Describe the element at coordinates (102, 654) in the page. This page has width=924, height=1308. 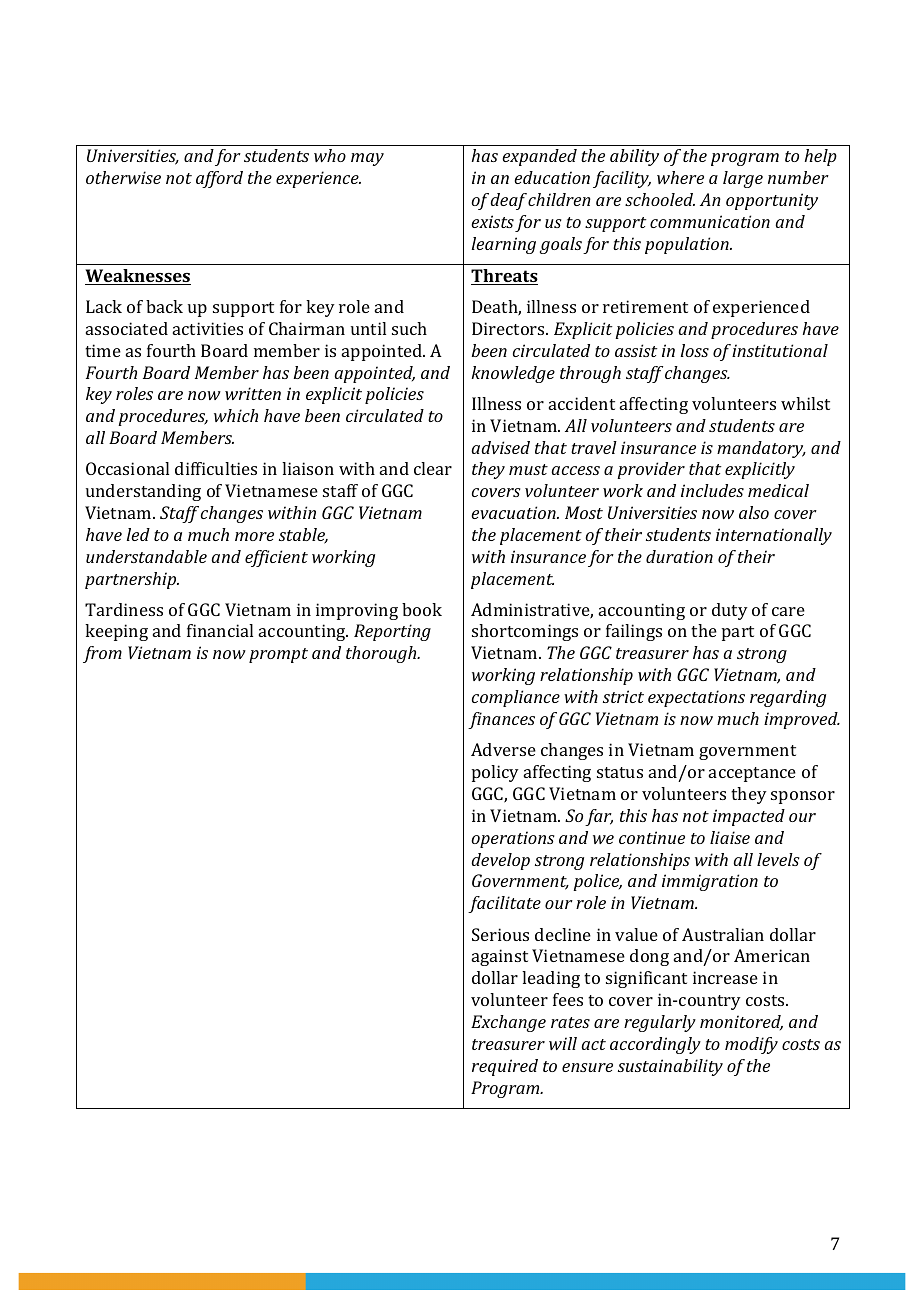
I see `from` at that location.
